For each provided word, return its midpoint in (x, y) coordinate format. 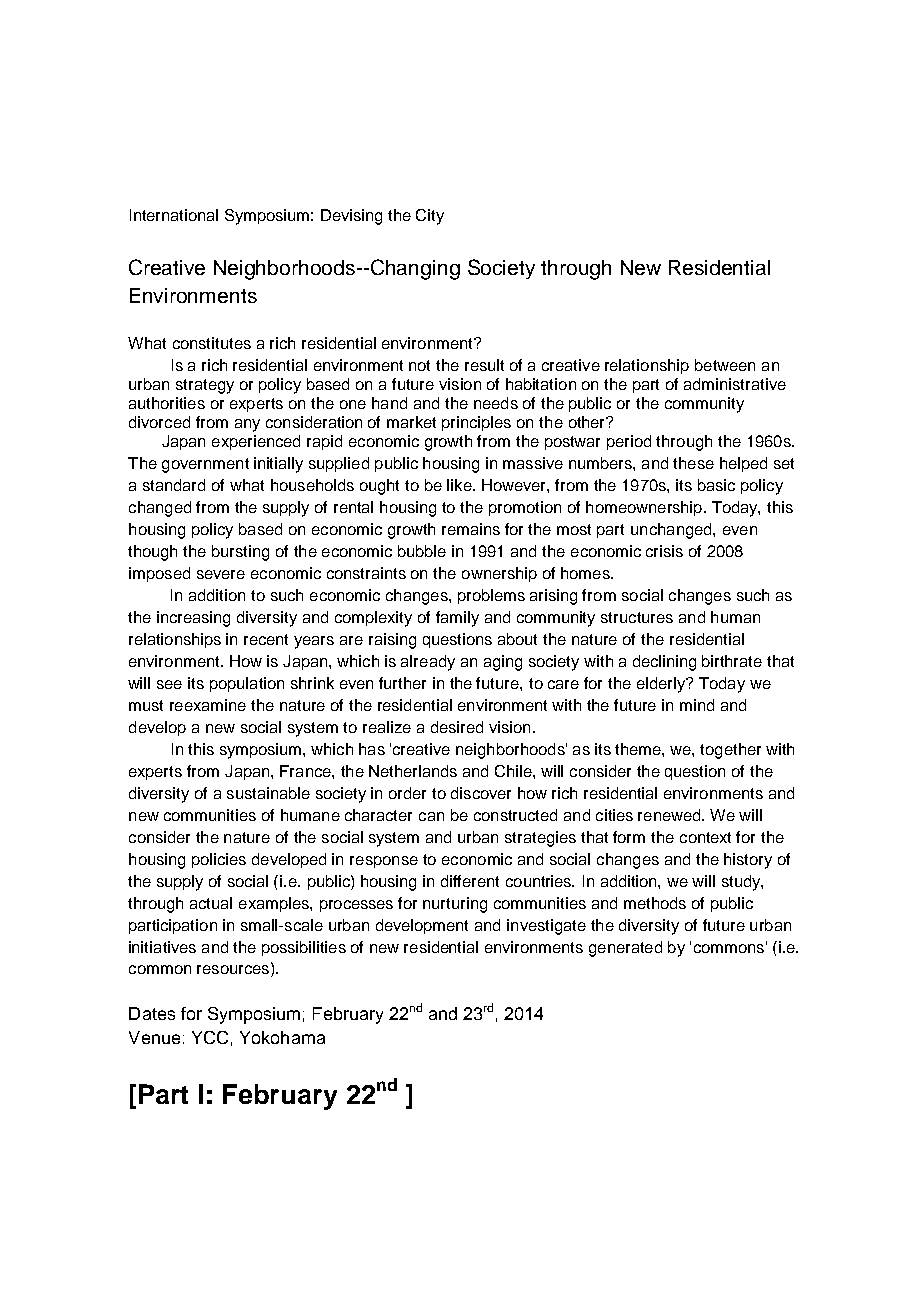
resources (234, 970)
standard (174, 485)
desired (457, 727)
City (430, 217)
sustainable (268, 793)
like (460, 485)
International (174, 215)
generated (625, 949)
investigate (546, 927)
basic (716, 485)
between (725, 365)
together (730, 751)
